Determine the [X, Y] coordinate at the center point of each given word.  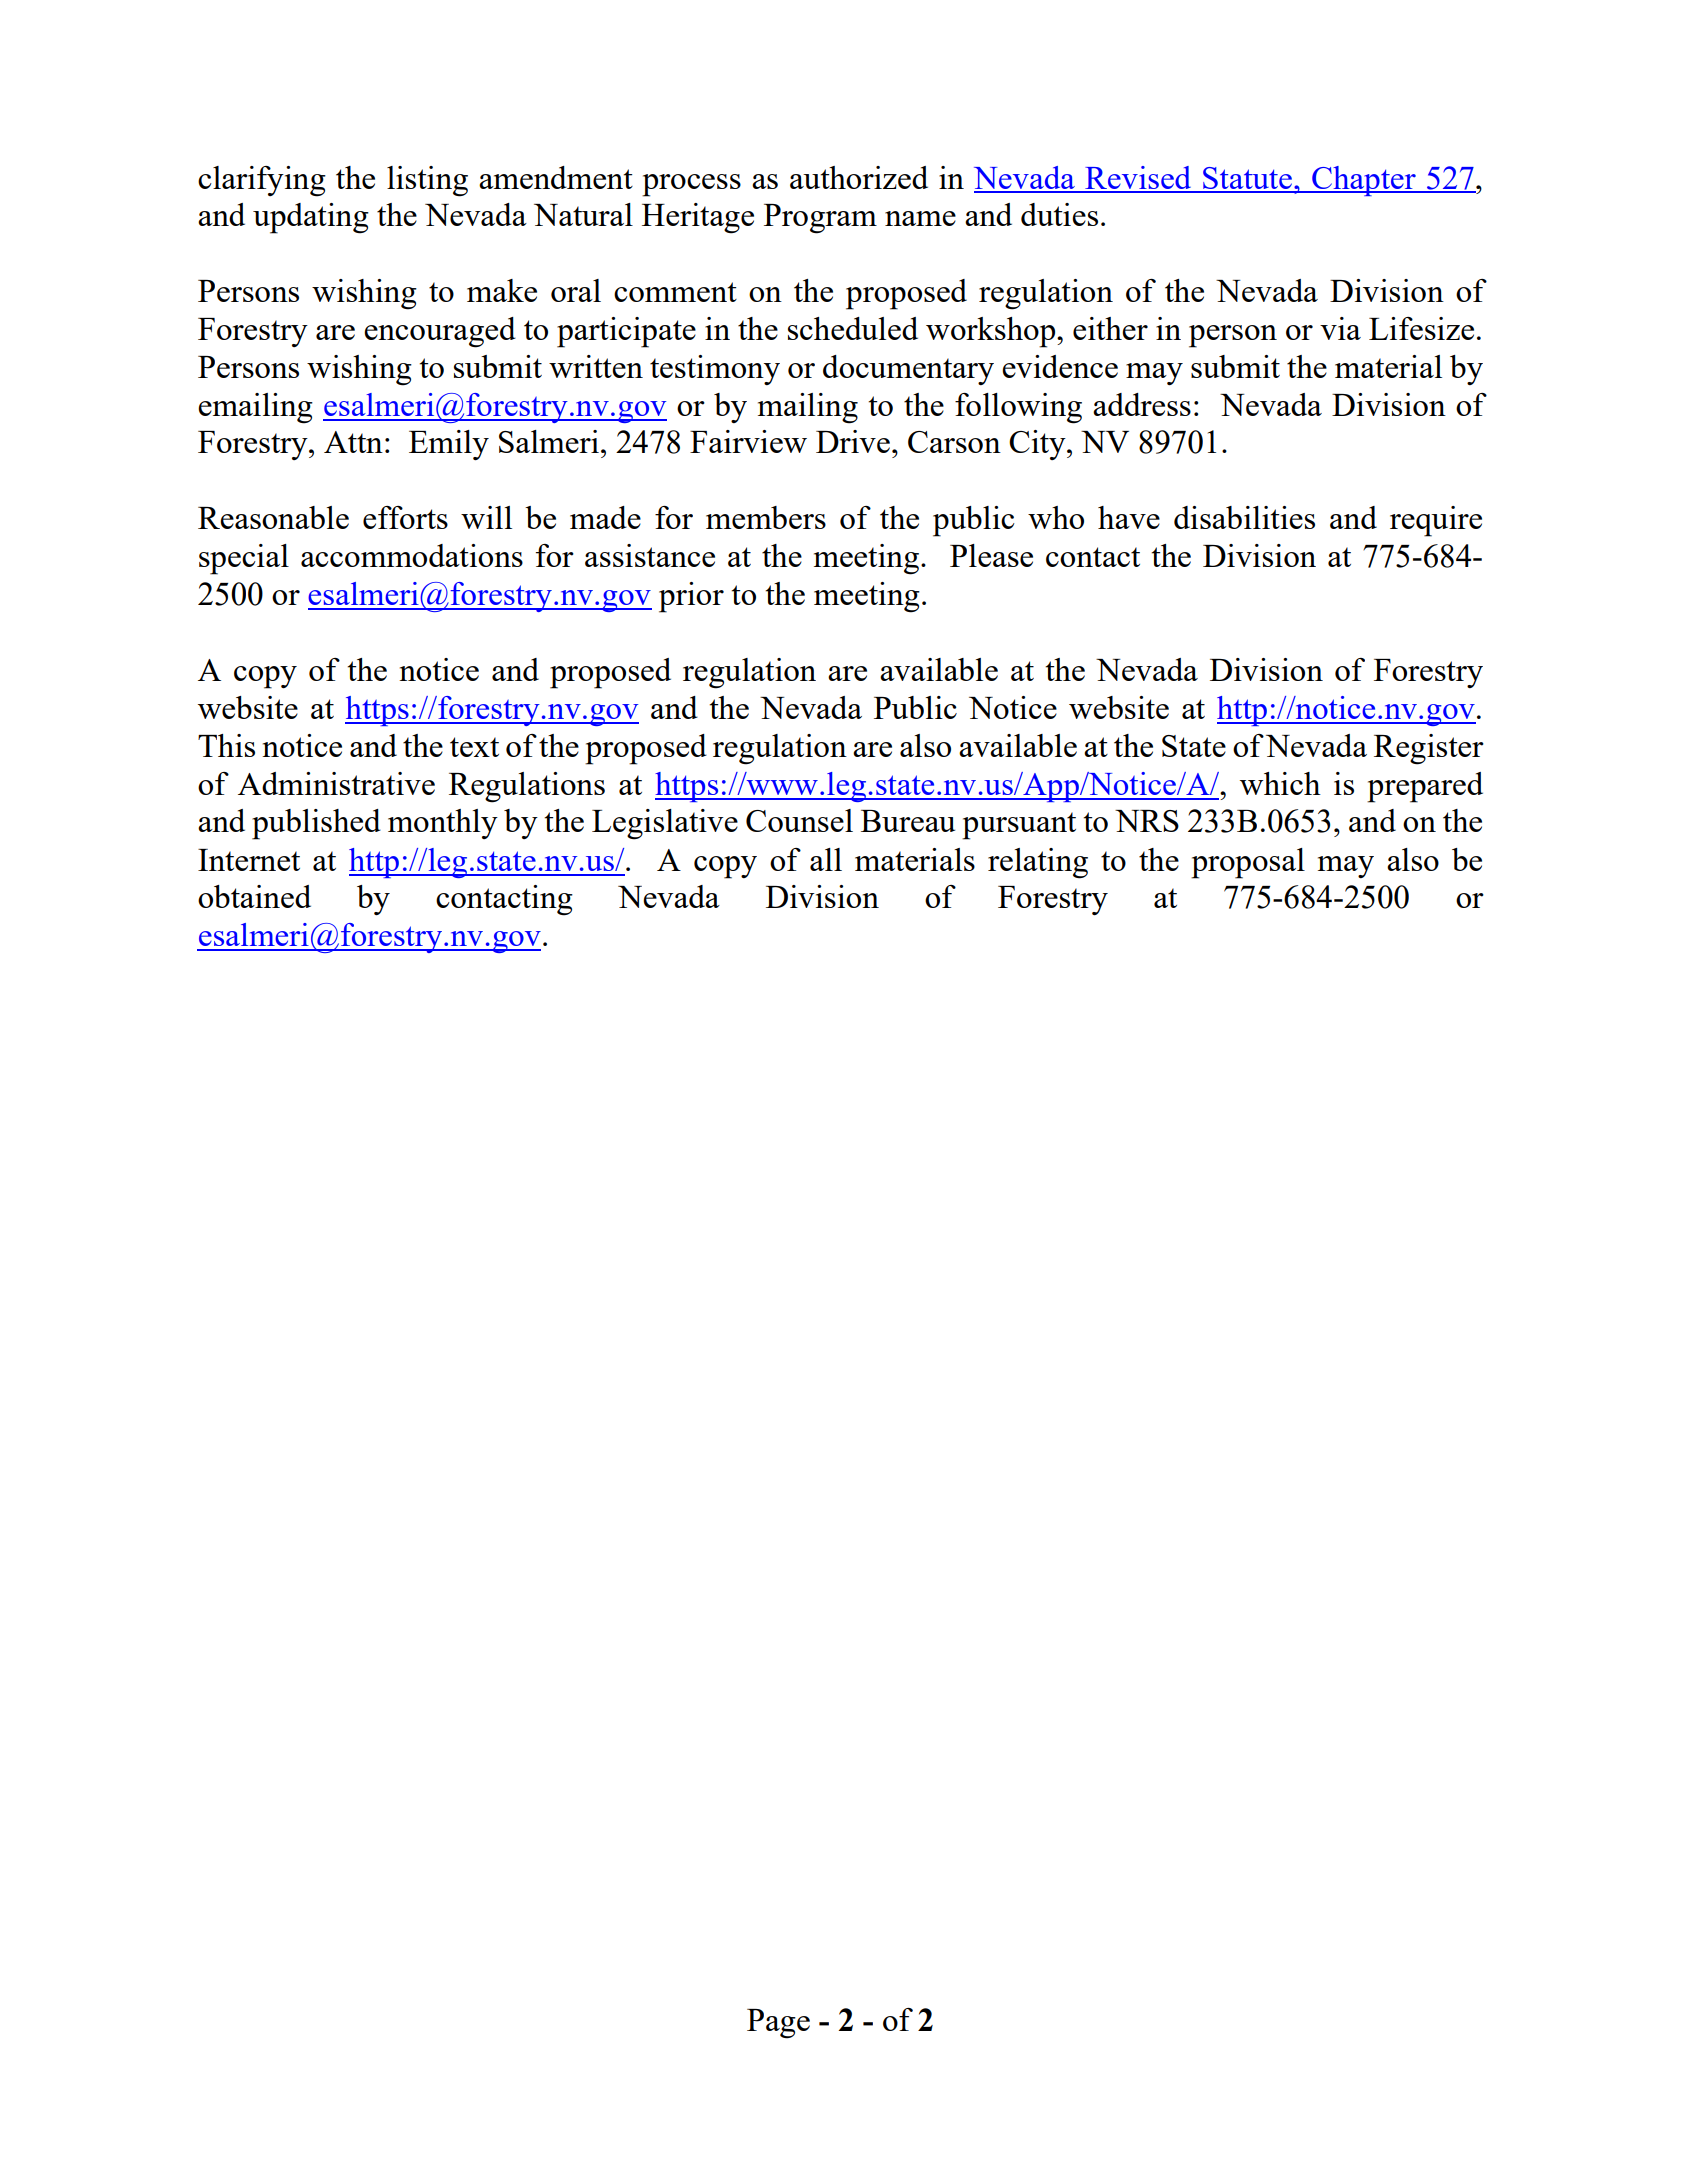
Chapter [1364, 181]
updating [311, 218]
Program [820, 219]
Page [778, 2024]
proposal [1248, 863]
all [826, 859]
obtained [254, 896]
